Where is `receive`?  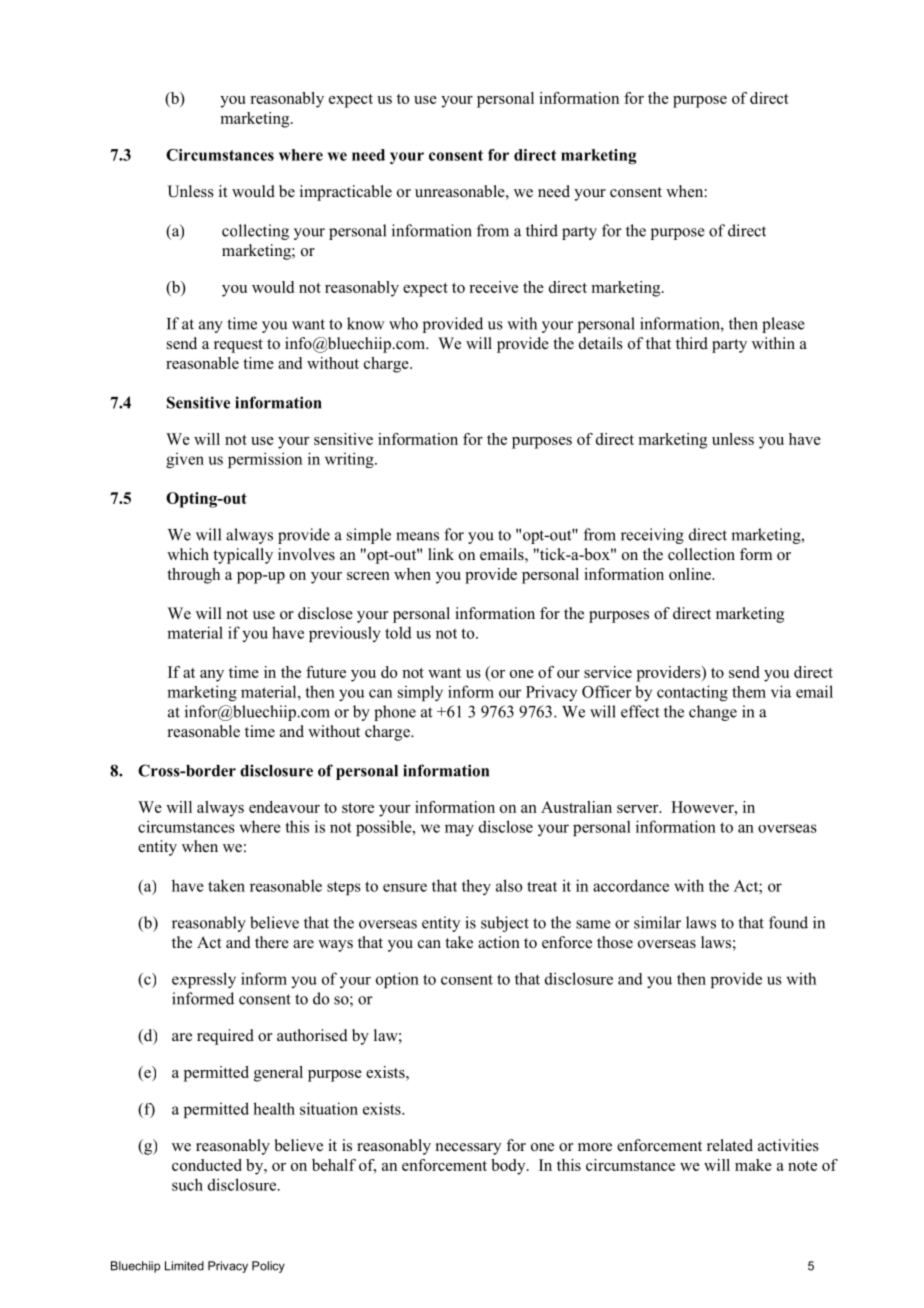
receive is located at coordinates (493, 287).
